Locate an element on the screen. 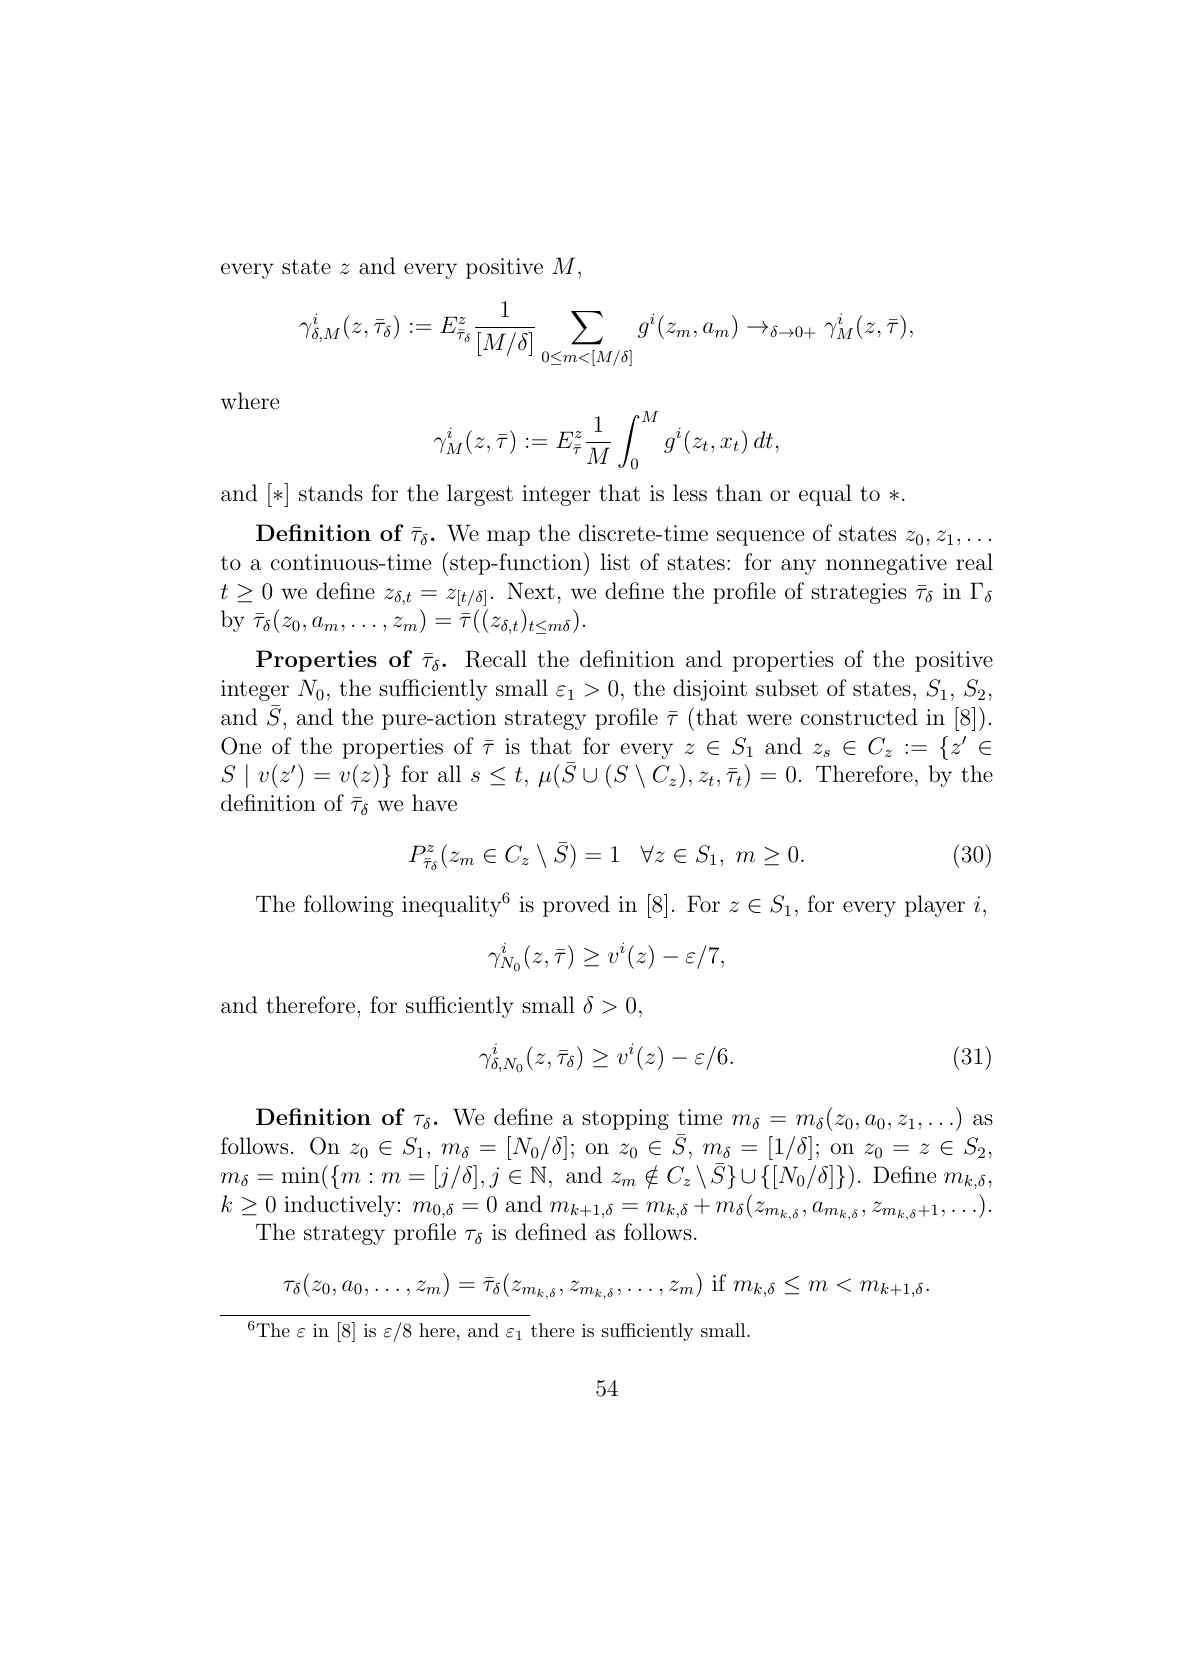 Image resolution: width=1184 pixels, height=1675 pixels. were is located at coordinates (769, 719).
